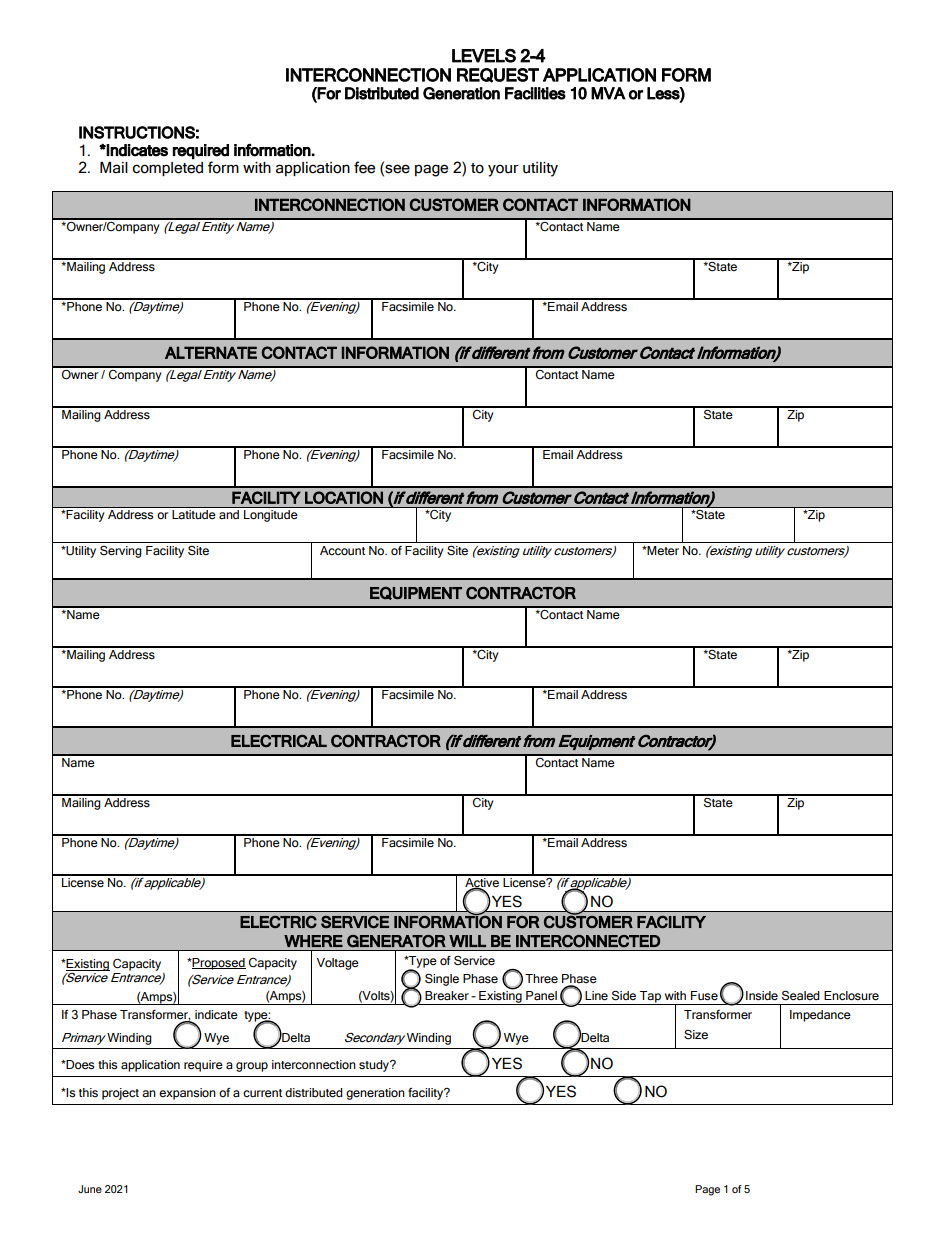 Image resolution: width=952 pixels, height=1233 pixels. Describe the element at coordinates (467, 941) in the screenshot. I see `WILL` at that location.
